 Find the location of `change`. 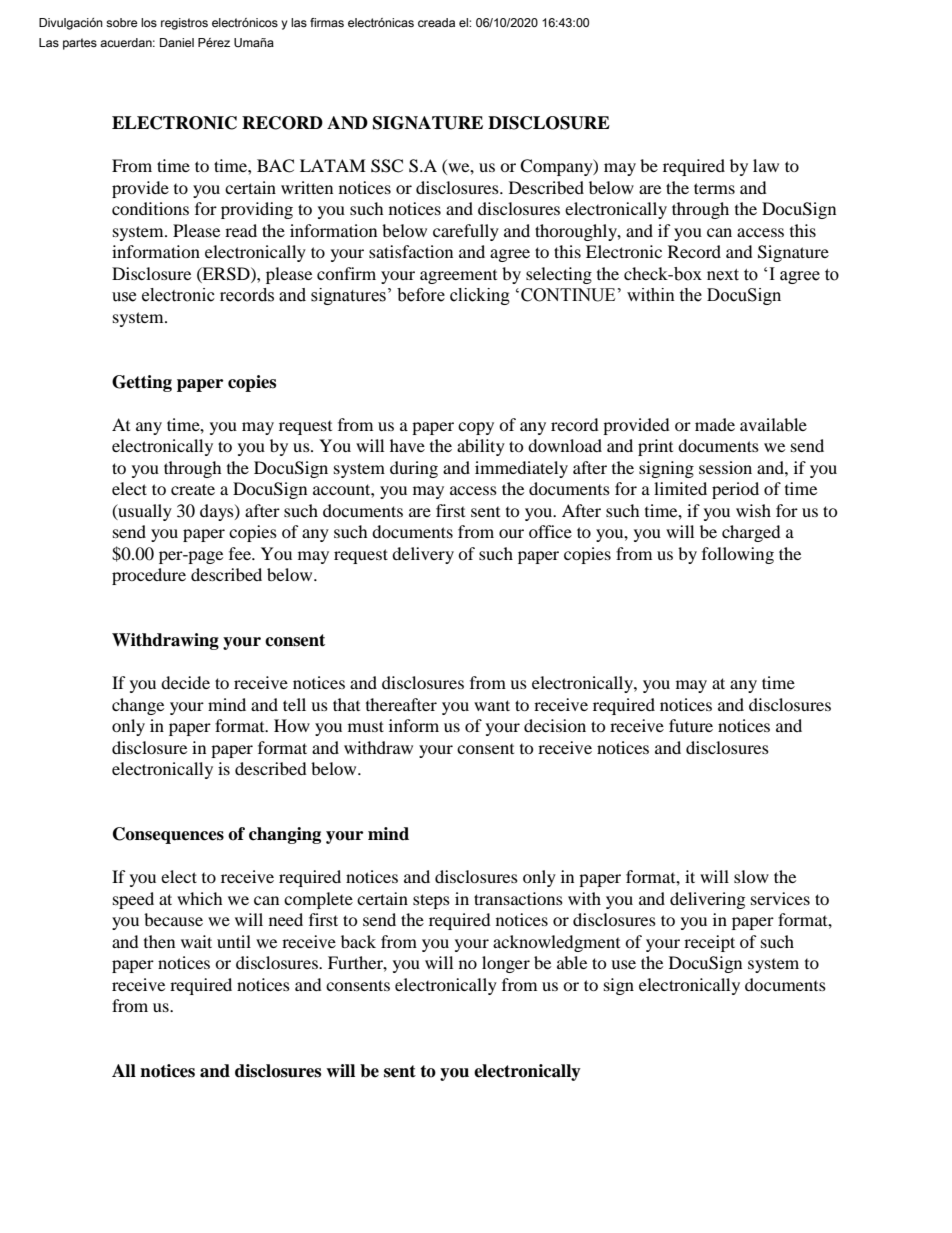

change is located at coordinates (138, 706).
